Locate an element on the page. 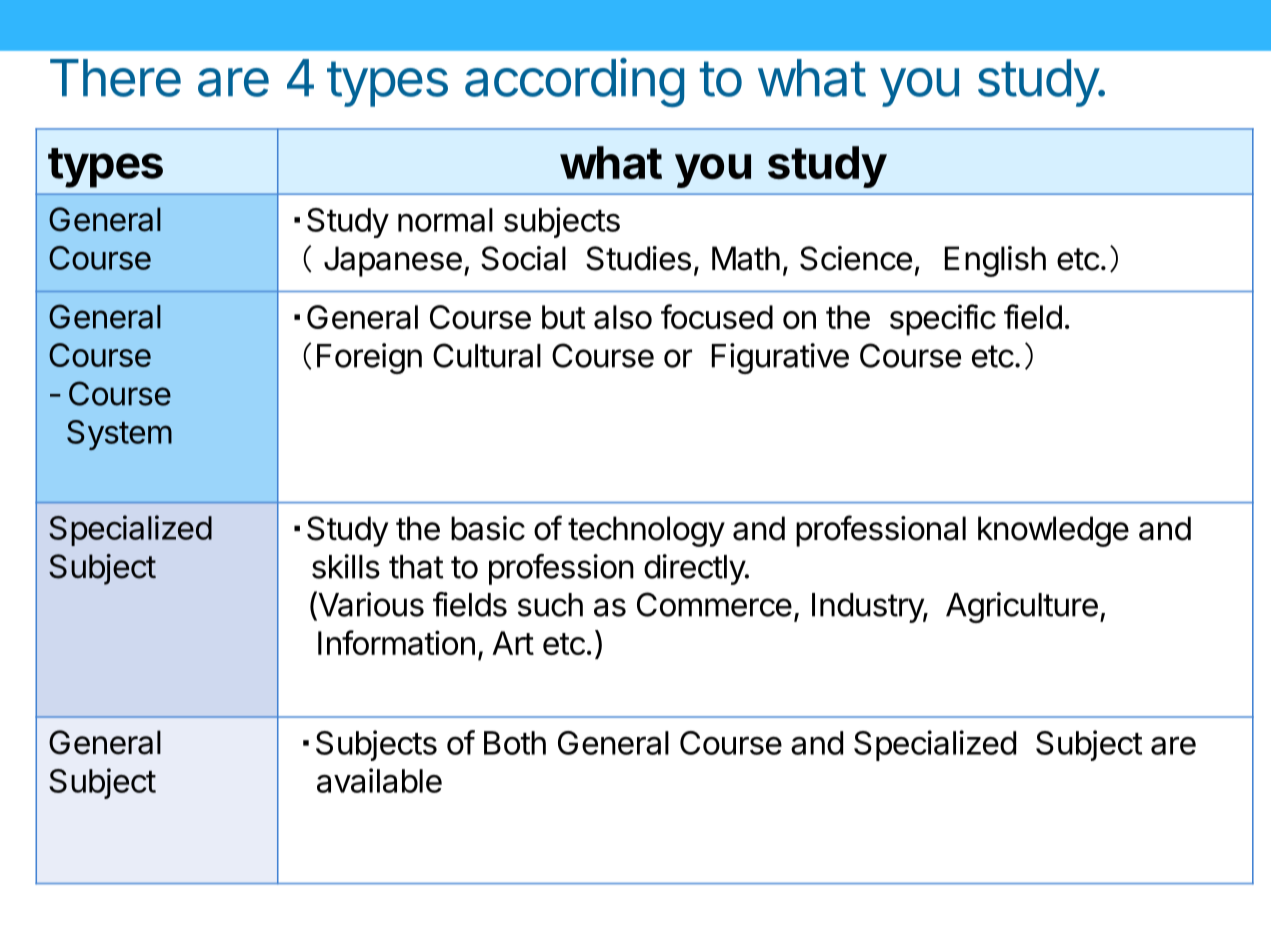 Image resolution: width=1271 pixels, height=952 pixels. skills is located at coordinates (346, 566).
